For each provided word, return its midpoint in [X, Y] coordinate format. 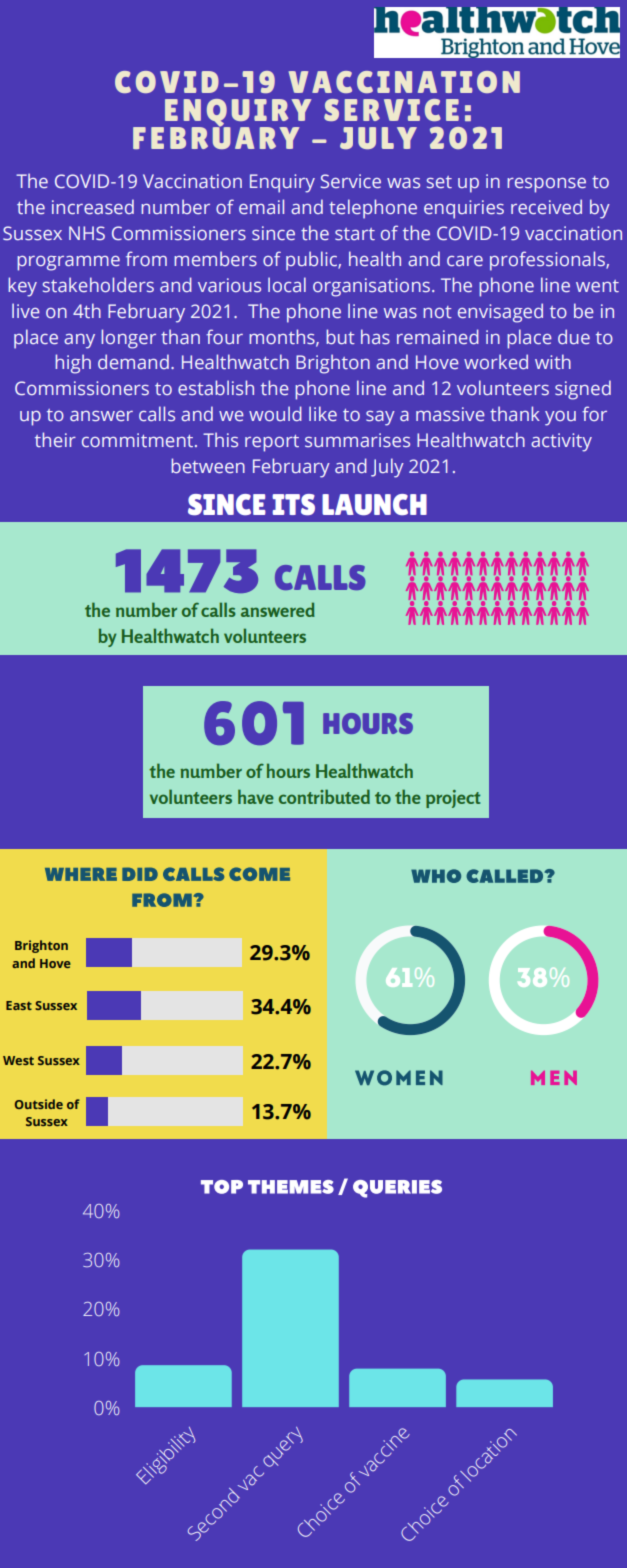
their [55, 439]
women [399, 1078]
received [546, 206]
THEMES [291, 1187]
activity [561, 442]
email [261, 206]
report [272, 443]
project [453, 799]
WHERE [81, 874]
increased [93, 206]
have [256, 796]
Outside [39, 1104]
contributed [324, 796]
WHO [436, 876]
